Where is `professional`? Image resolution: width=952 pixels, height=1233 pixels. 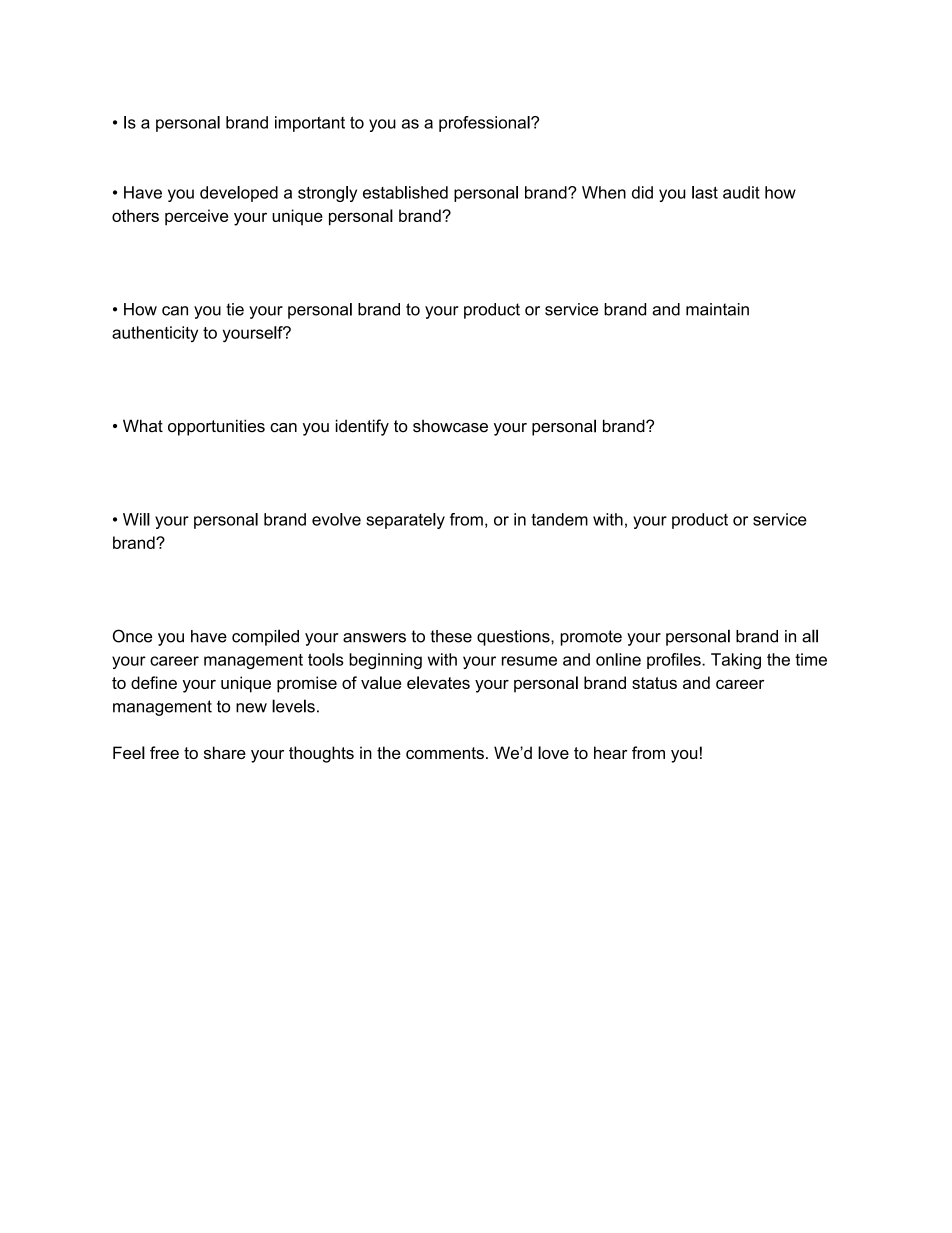 professional is located at coordinates (485, 124).
